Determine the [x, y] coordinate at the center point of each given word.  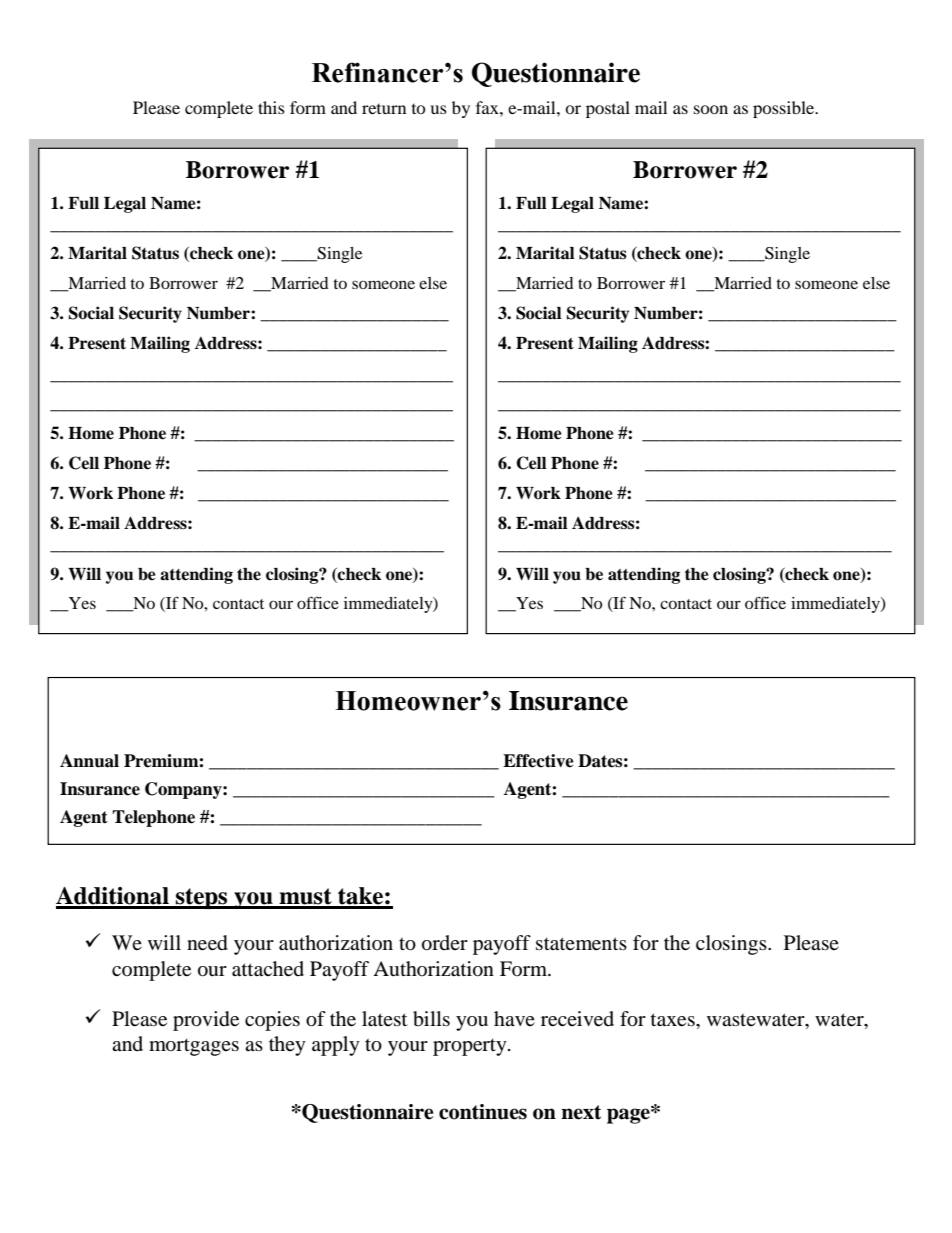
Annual [89, 761]
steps [202, 898]
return [384, 109]
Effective [538, 761]
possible [785, 109]
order [445, 943]
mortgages [194, 1047]
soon [711, 109]
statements [581, 944]
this [271, 107]
